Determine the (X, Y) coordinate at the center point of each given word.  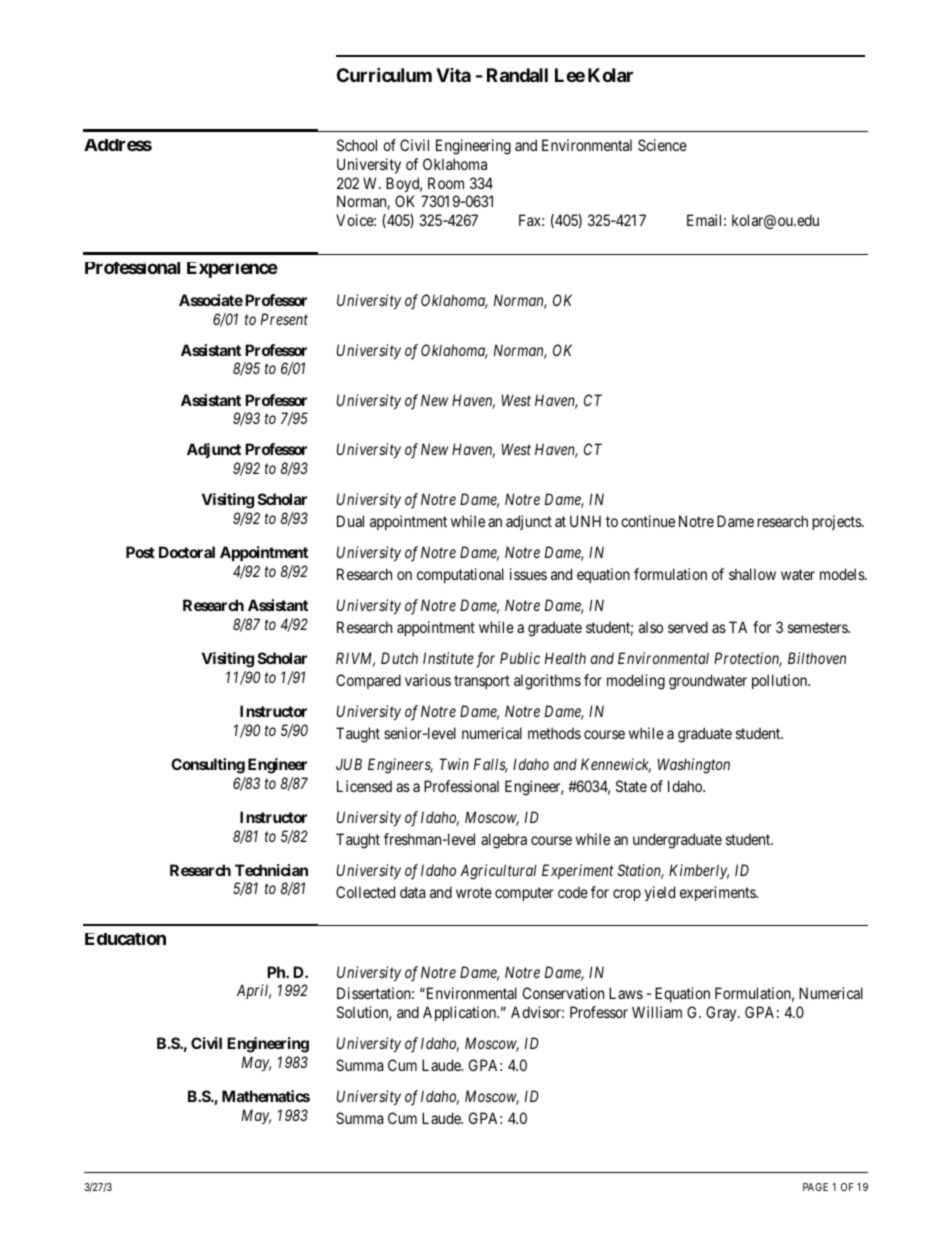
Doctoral (187, 552)
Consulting (208, 766)
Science (662, 145)
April (254, 991)
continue (648, 521)
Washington (694, 766)
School (357, 145)
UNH (585, 521)
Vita (453, 75)
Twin (454, 764)
